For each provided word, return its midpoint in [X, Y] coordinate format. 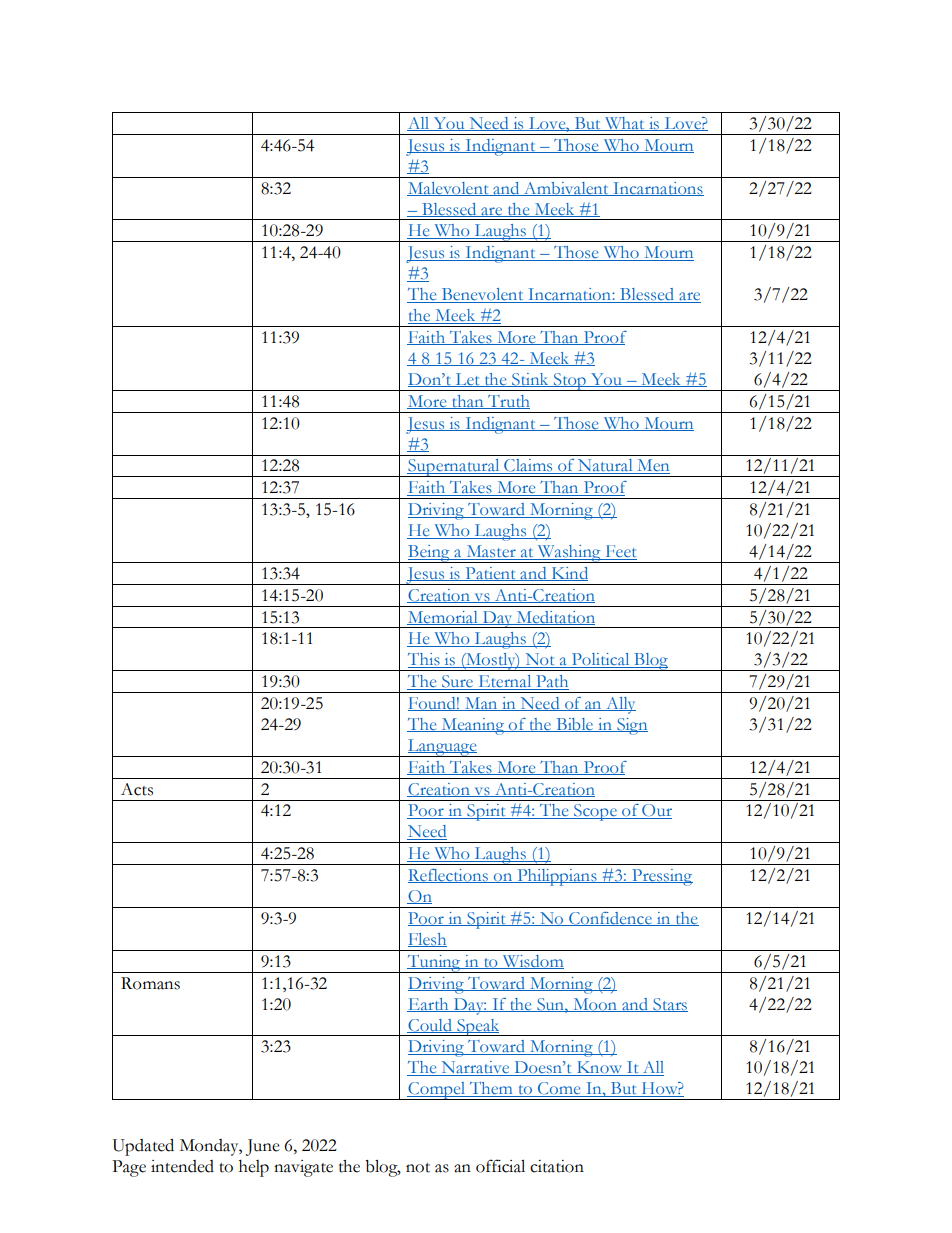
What [624, 124]
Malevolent [449, 189]
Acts [137, 789]
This [425, 660]
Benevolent [482, 295]
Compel [437, 1091]
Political [601, 660]
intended [182, 1166]
